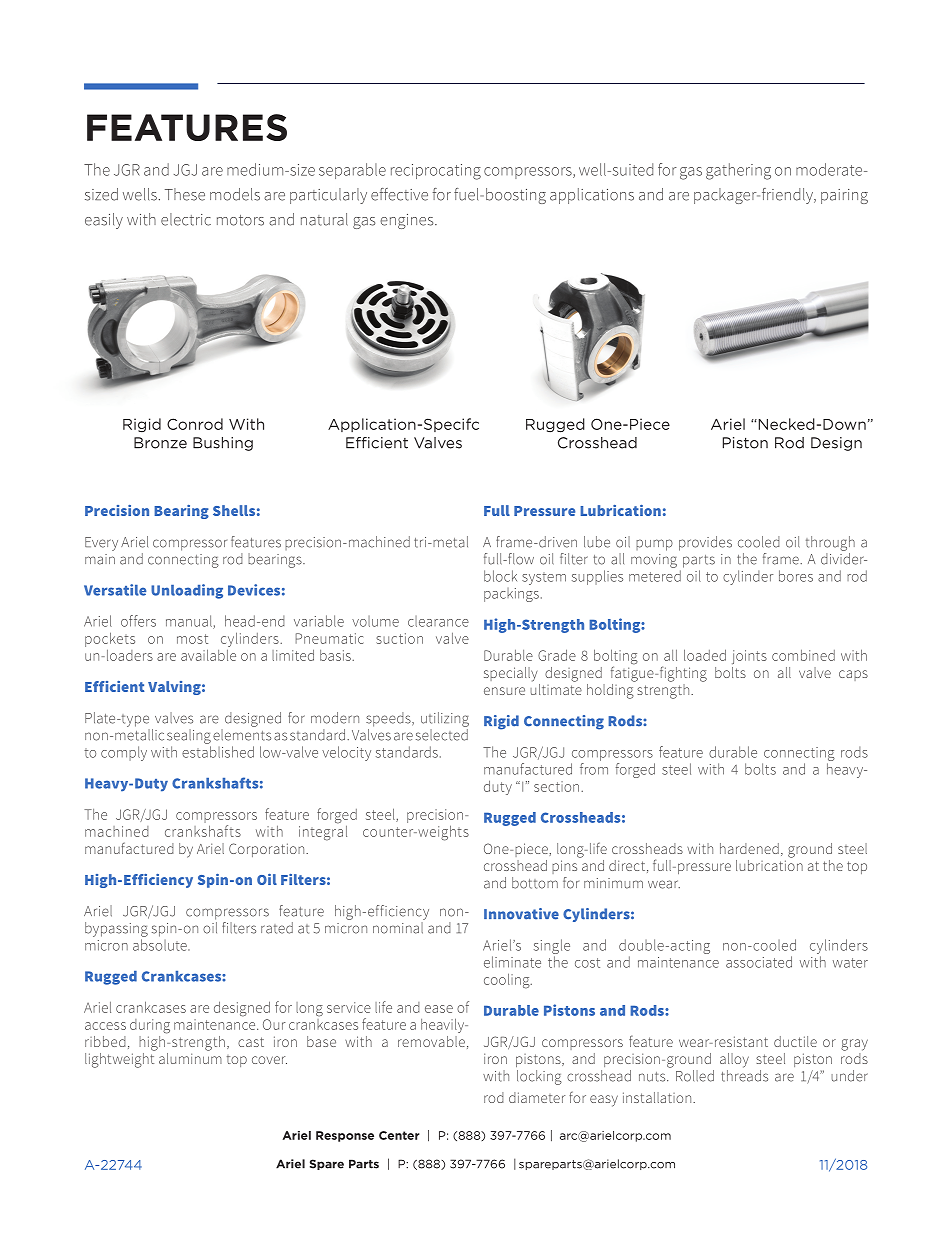 This screenshot has height=1233, width=952. I want to click on sealing, so click(189, 736).
